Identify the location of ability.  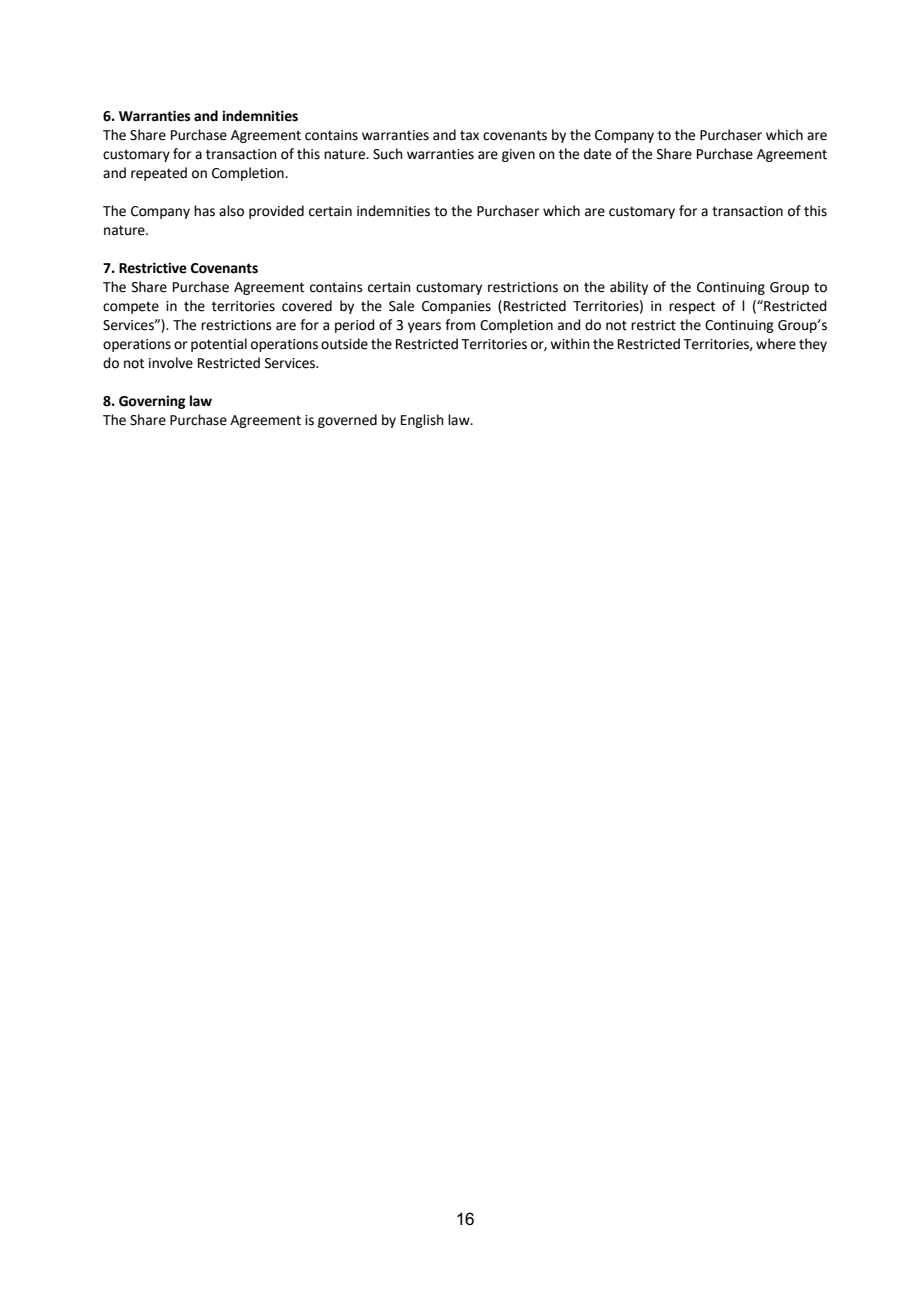
(629, 288).
